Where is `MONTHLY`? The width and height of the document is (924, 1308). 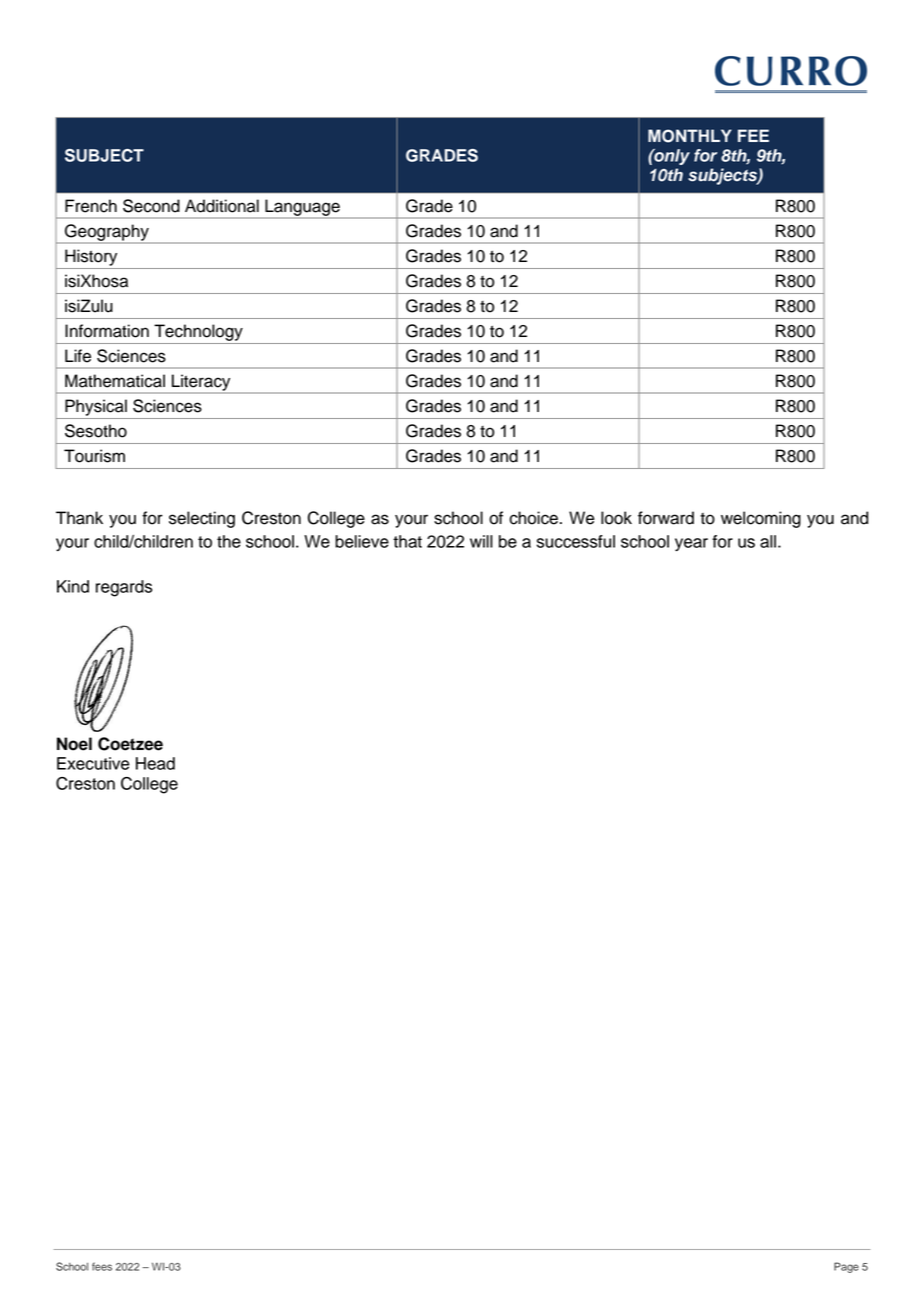
MONTHLY is located at coordinates (690, 136).
